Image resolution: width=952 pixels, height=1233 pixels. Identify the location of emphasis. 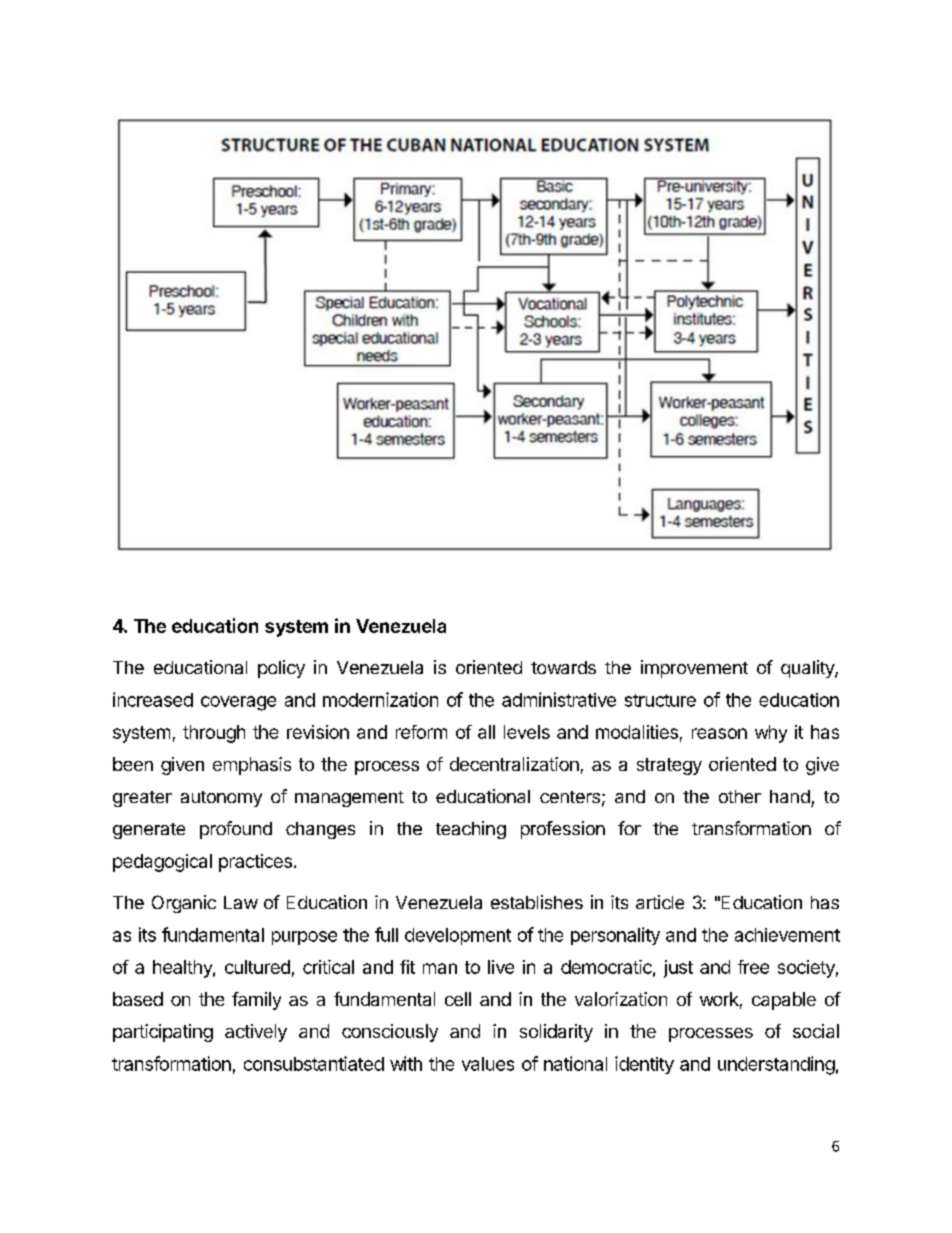
(252, 766).
